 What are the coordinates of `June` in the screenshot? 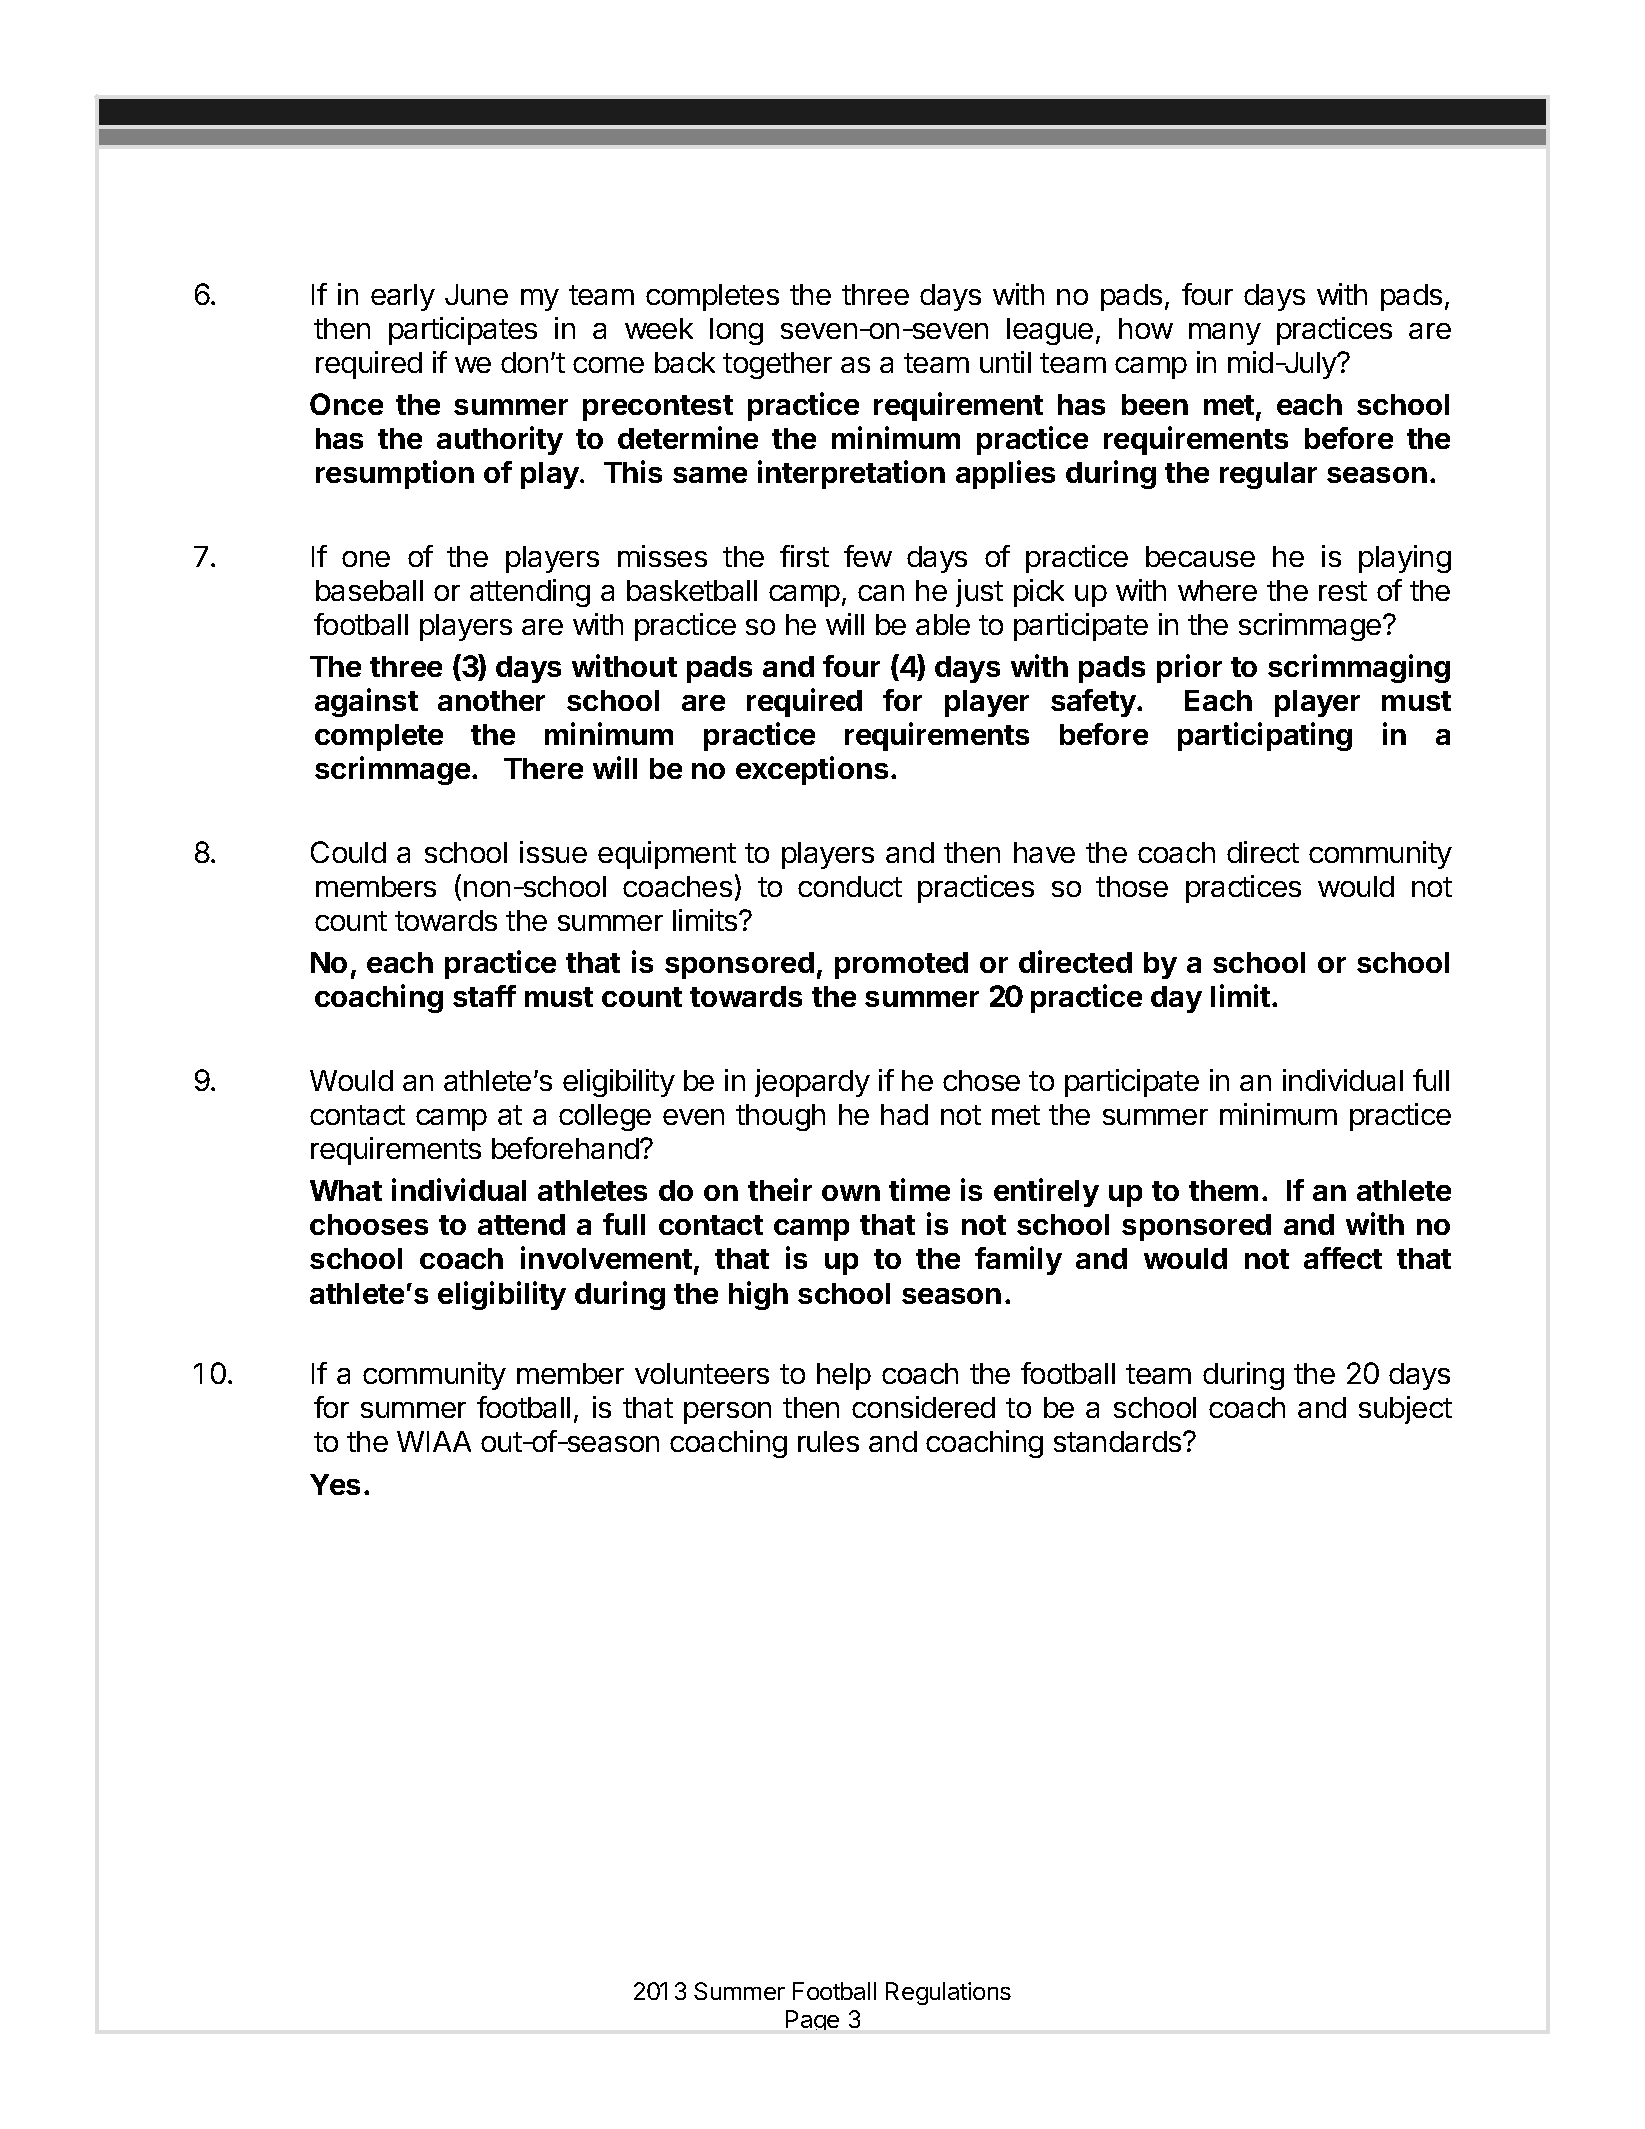 It's located at (476, 294).
